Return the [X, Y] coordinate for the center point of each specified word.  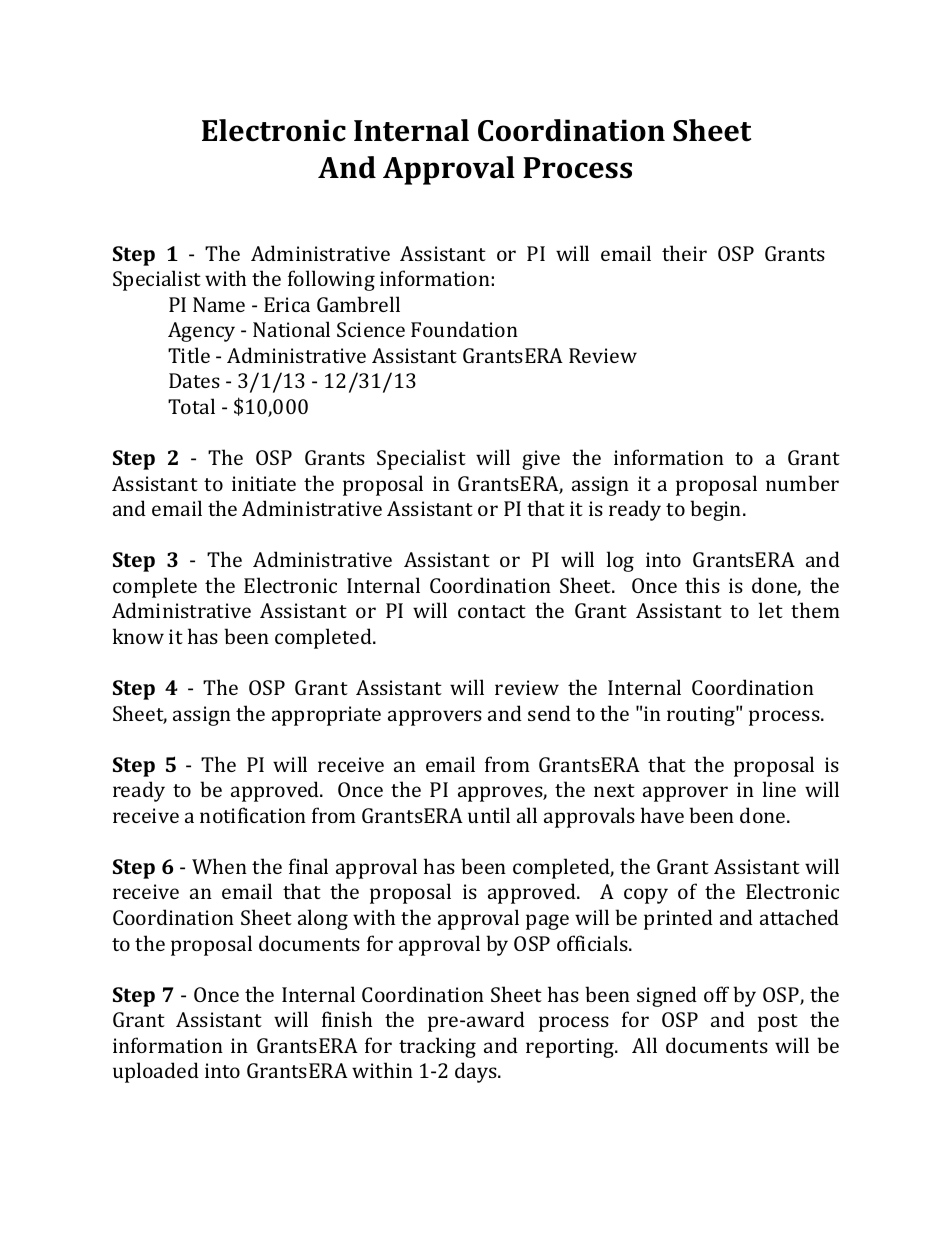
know [138, 636]
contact [492, 611]
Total [191, 406]
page [547, 922]
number [802, 483]
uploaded [156, 1072]
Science [371, 329]
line [779, 789]
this [702, 585]
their [684, 253]
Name [219, 304]
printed [678, 919]
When [219, 866]
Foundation [464, 329]
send [549, 713]
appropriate [326, 716]
